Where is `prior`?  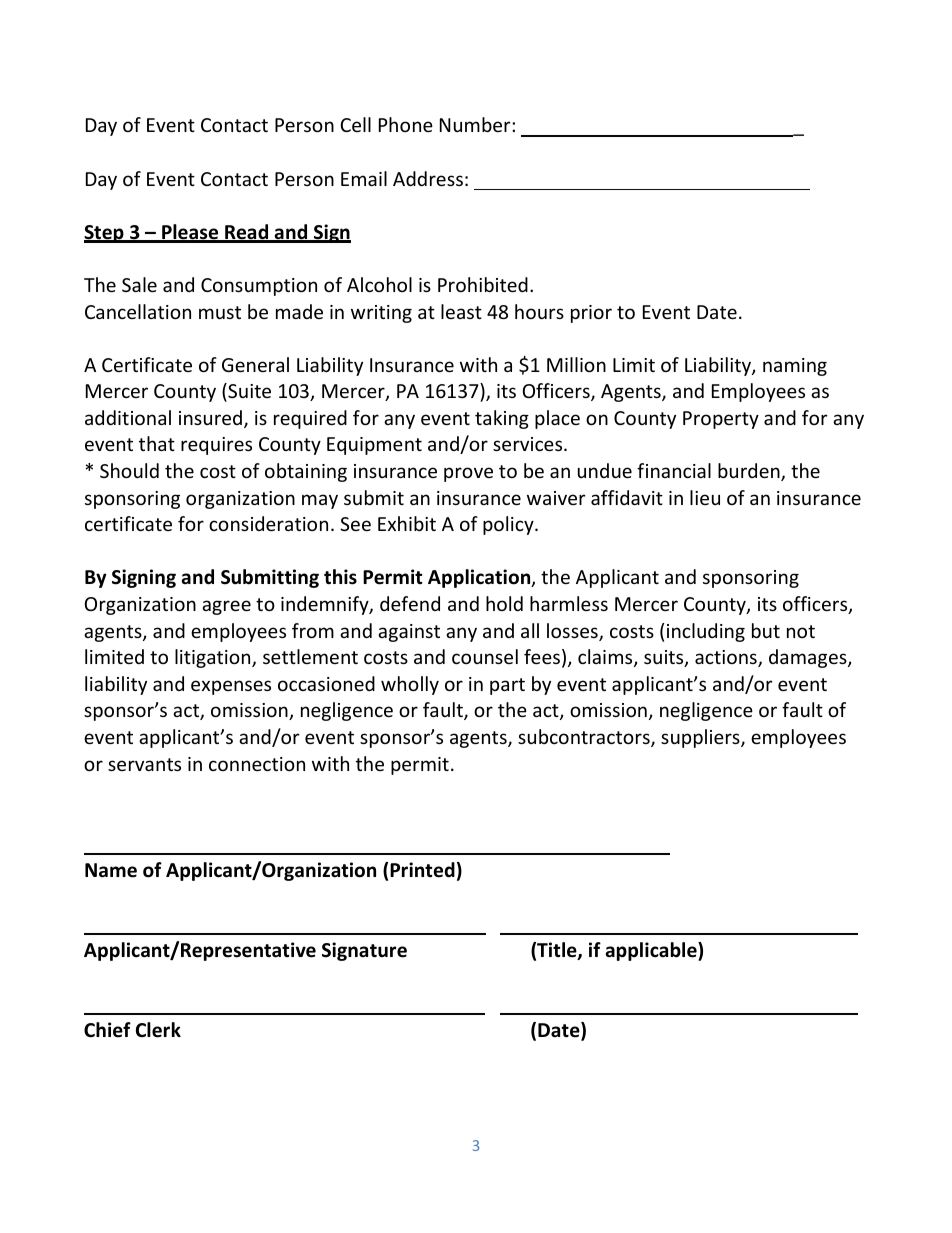 prior is located at coordinates (591, 314).
